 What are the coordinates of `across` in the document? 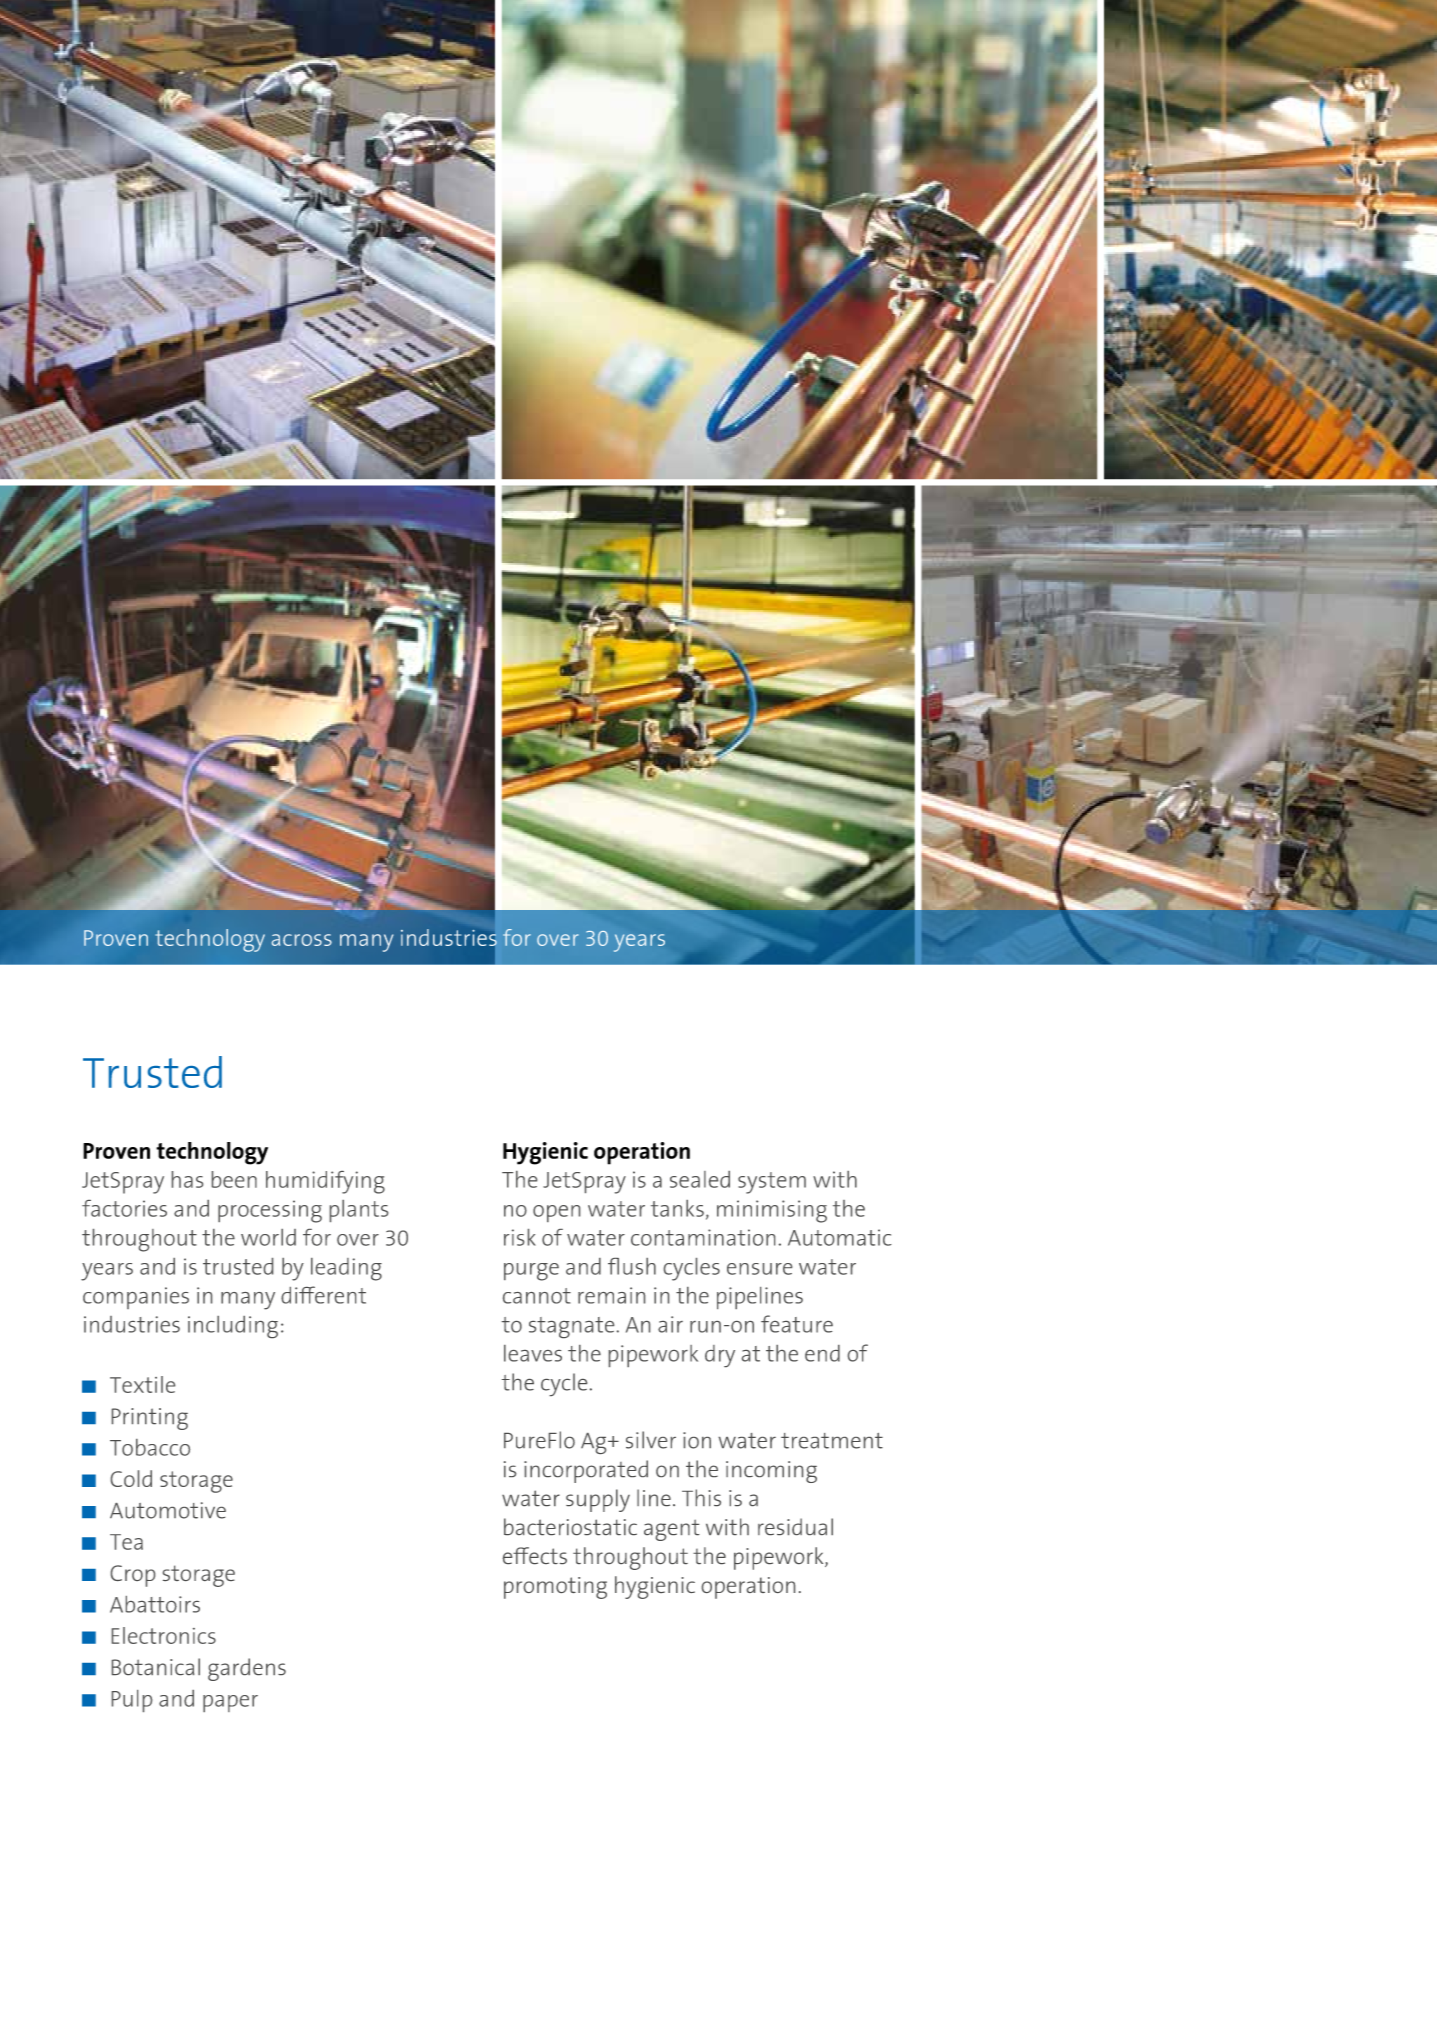 It's located at (302, 940).
